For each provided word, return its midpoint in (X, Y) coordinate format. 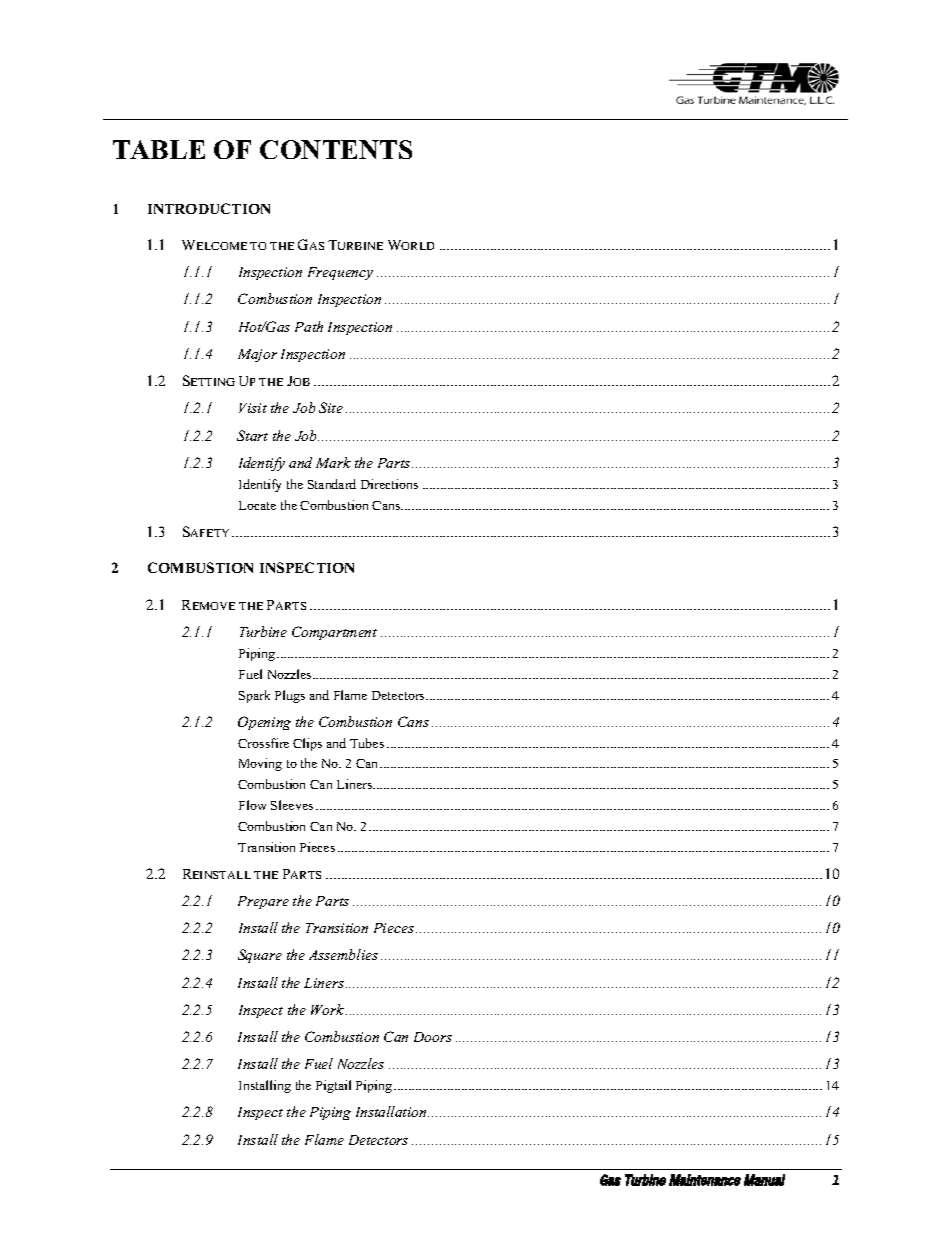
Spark (254, 696)
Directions (389, 484)
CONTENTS (336, 149)
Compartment (334, 633)
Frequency (340, 273)
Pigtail (333, 1086)
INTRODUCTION (209, 208)
